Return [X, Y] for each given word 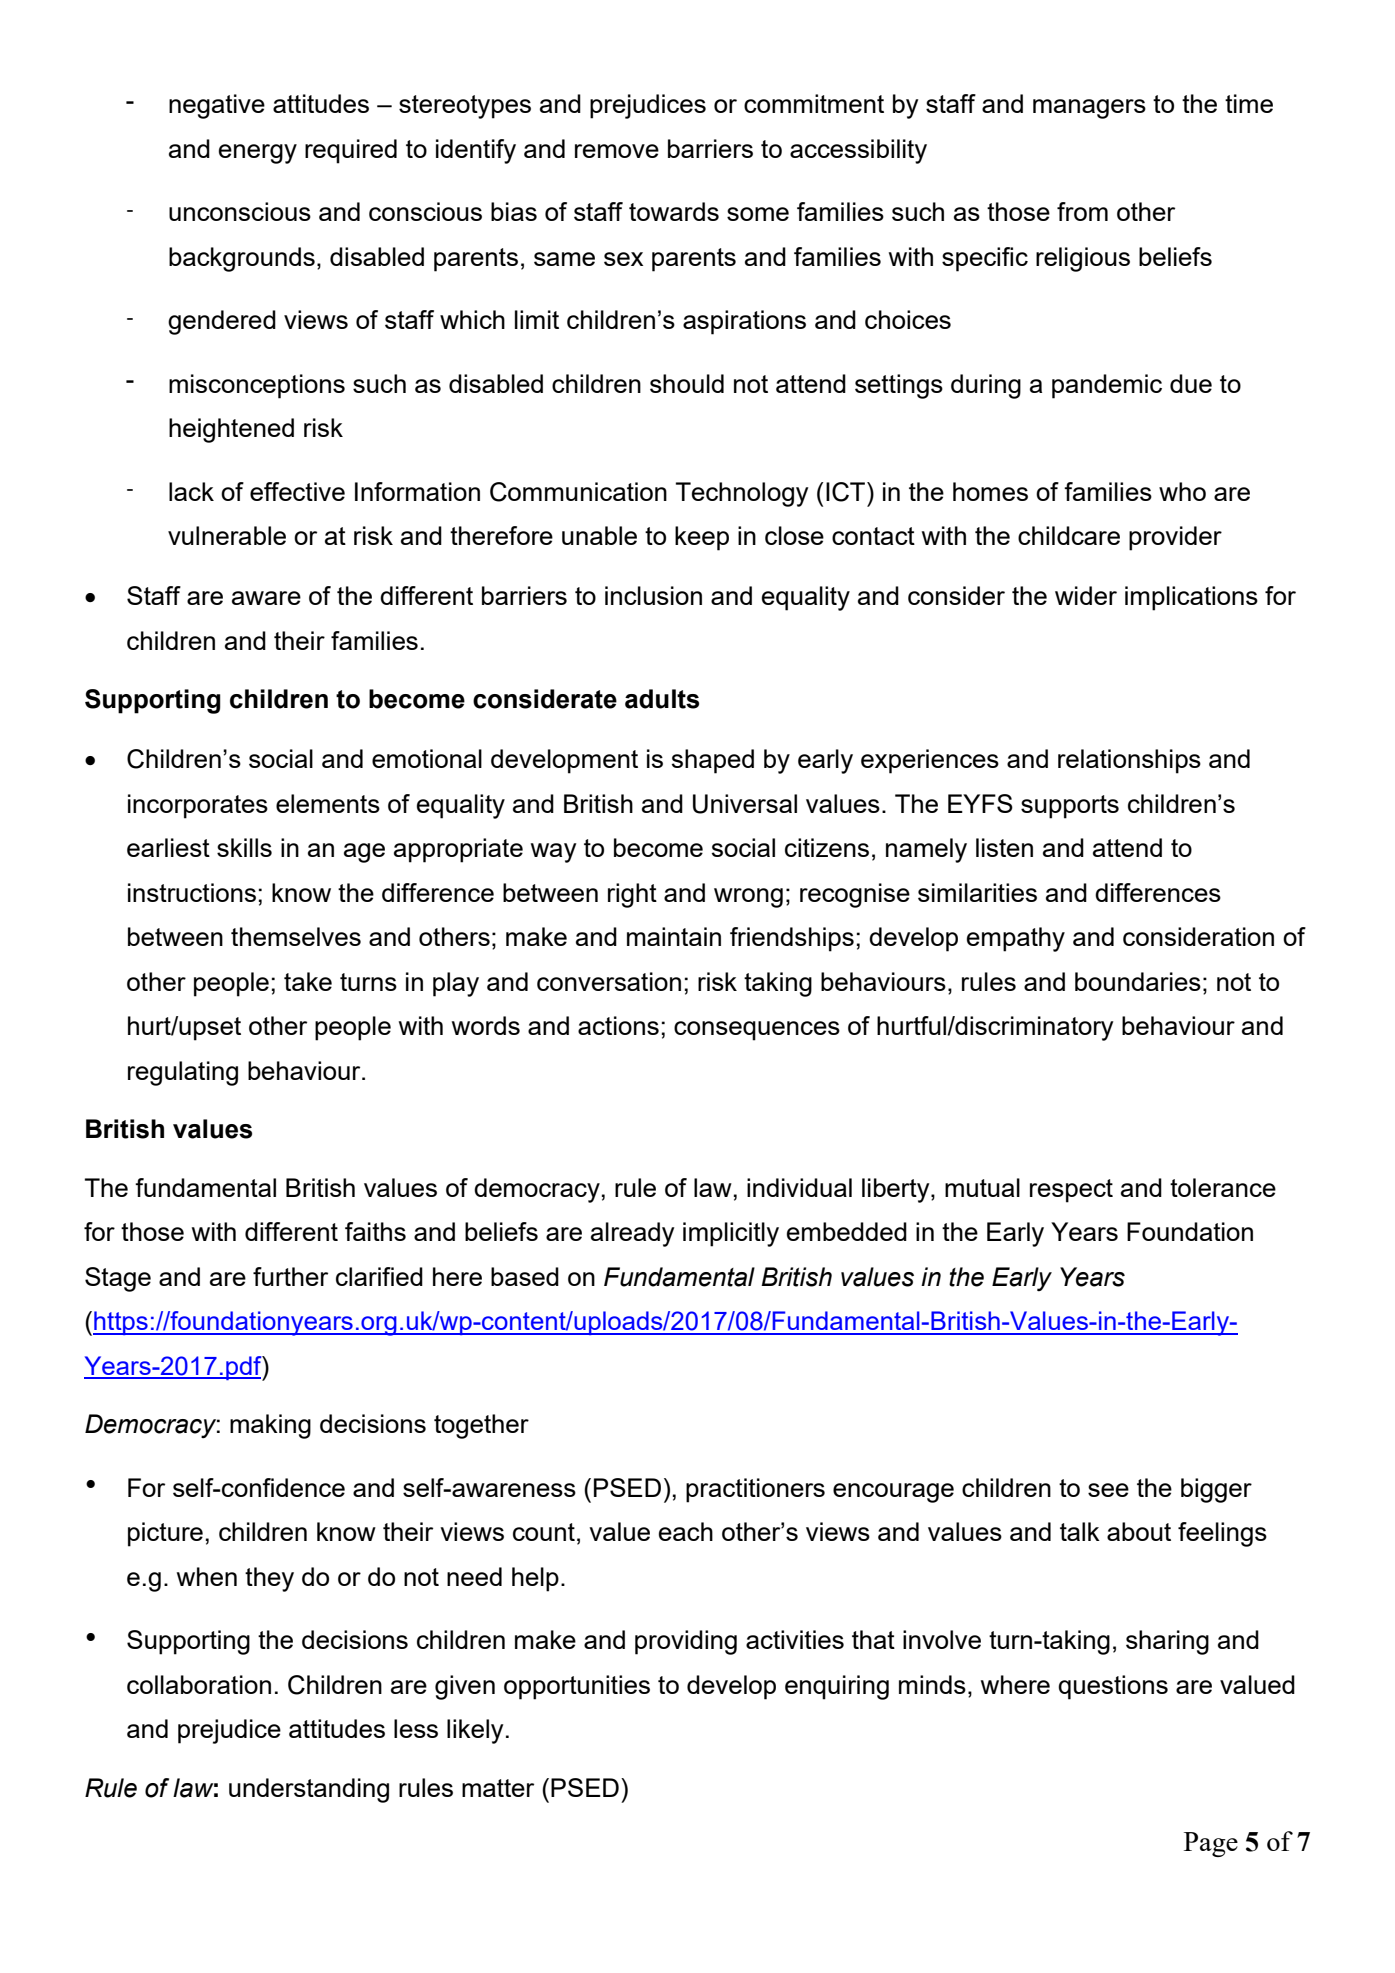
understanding [309, 1790]
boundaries [1138, 981]
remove [617, 151]
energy [258, 154]
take [308, 981]
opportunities [577, 1687]
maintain [674, 936]
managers [1089, 109]
